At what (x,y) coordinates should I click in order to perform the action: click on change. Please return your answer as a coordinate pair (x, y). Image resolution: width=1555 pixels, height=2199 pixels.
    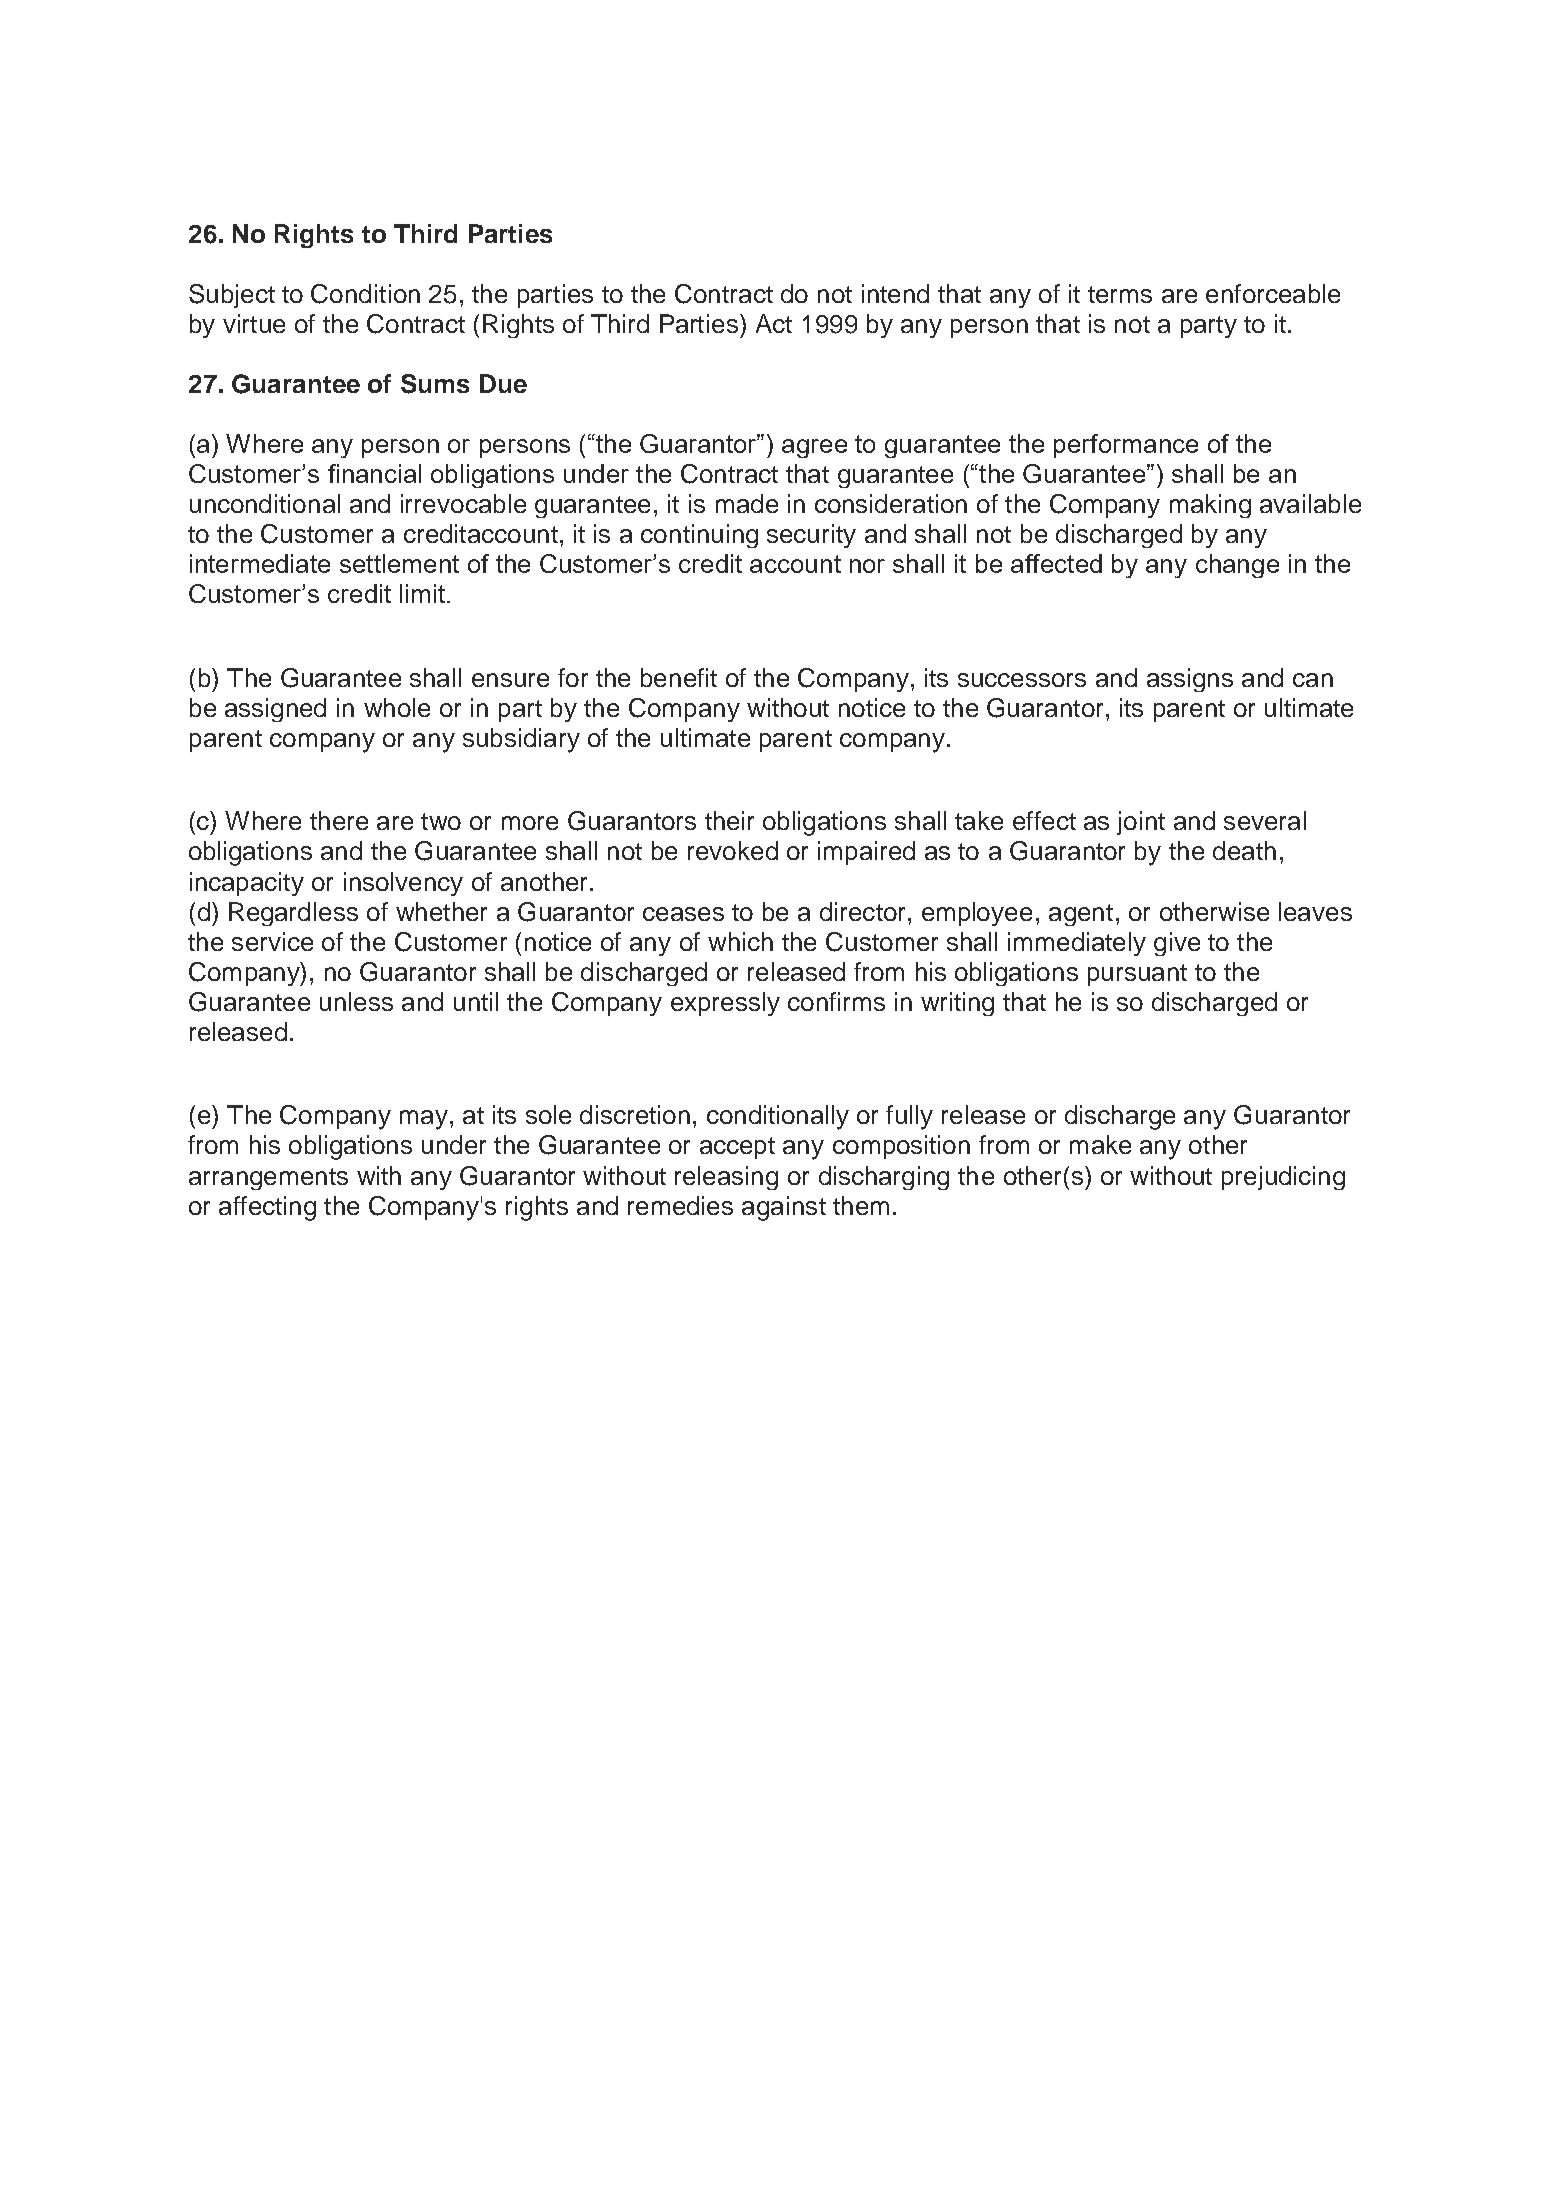
    Looking at the image, I should click on (1237, 566).
